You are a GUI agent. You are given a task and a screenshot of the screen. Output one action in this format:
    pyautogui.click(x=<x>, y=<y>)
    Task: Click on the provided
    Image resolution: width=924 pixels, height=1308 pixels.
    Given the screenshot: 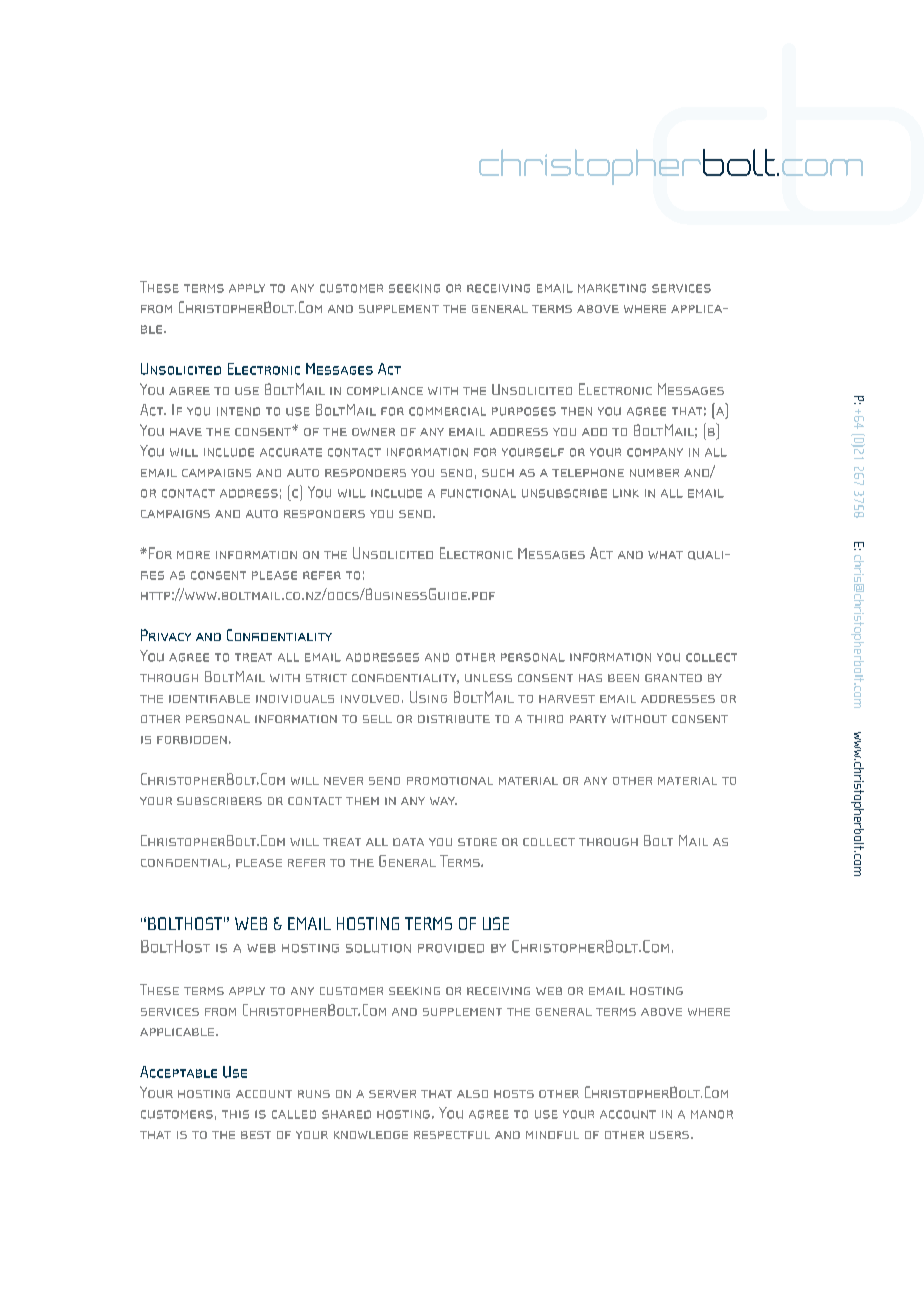 What is the action you would take?
    pyautogui.click(x=451, y=948)
